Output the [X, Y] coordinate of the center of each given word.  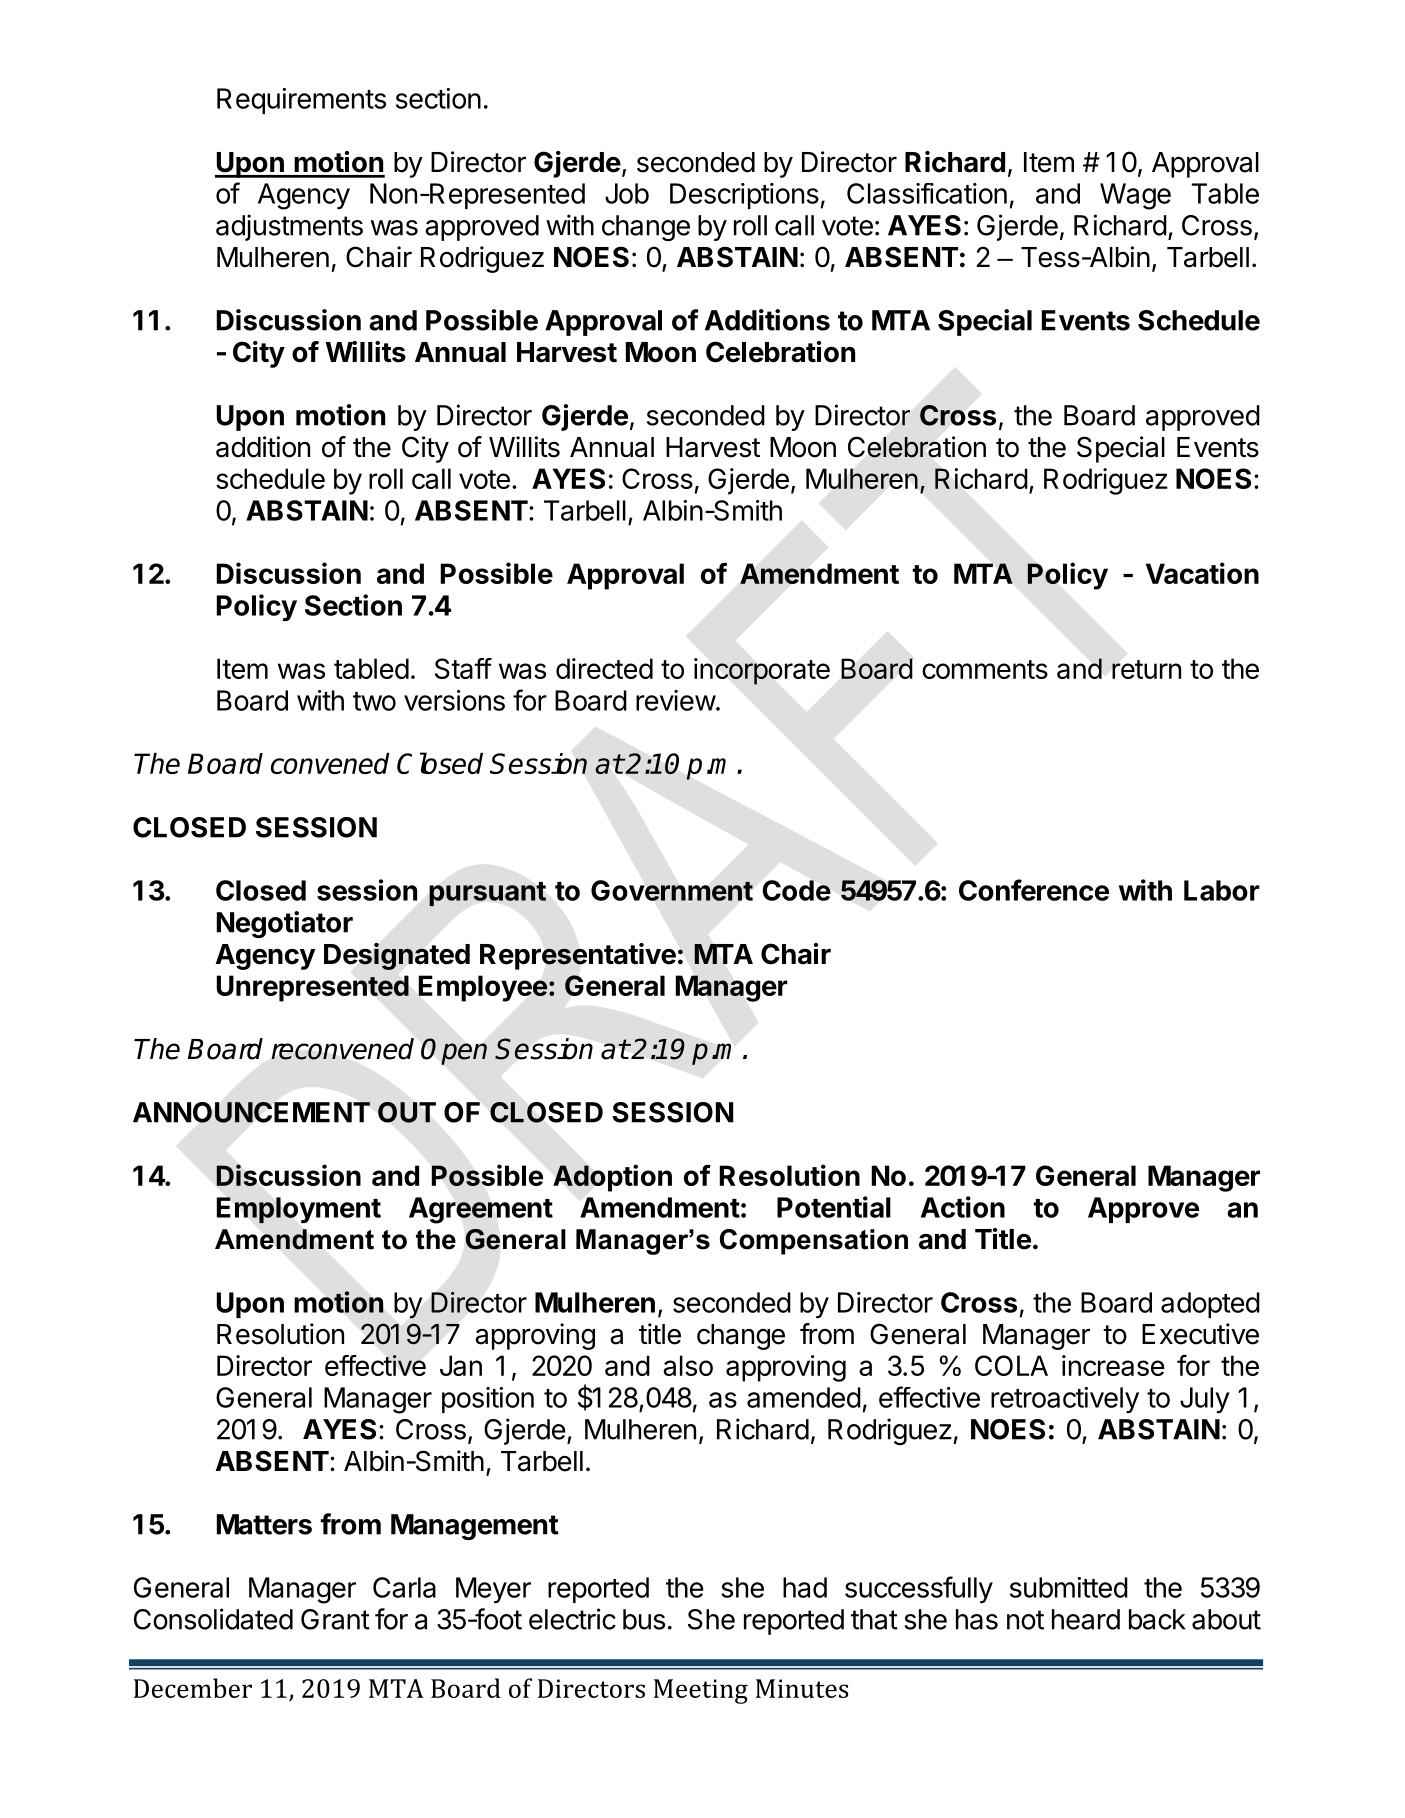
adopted [1210, 1305]
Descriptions [744, 196]
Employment [299, 1210]
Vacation [1202, 573]
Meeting [701, 1691]
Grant [335, 1619]
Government [672, 890]
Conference [1034, 890]
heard [1086, 1619]
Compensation [814, 1242]
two [374, 701]
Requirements [301, 101]
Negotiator [285, 924]
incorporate [762, 671]
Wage [1135, 196]
